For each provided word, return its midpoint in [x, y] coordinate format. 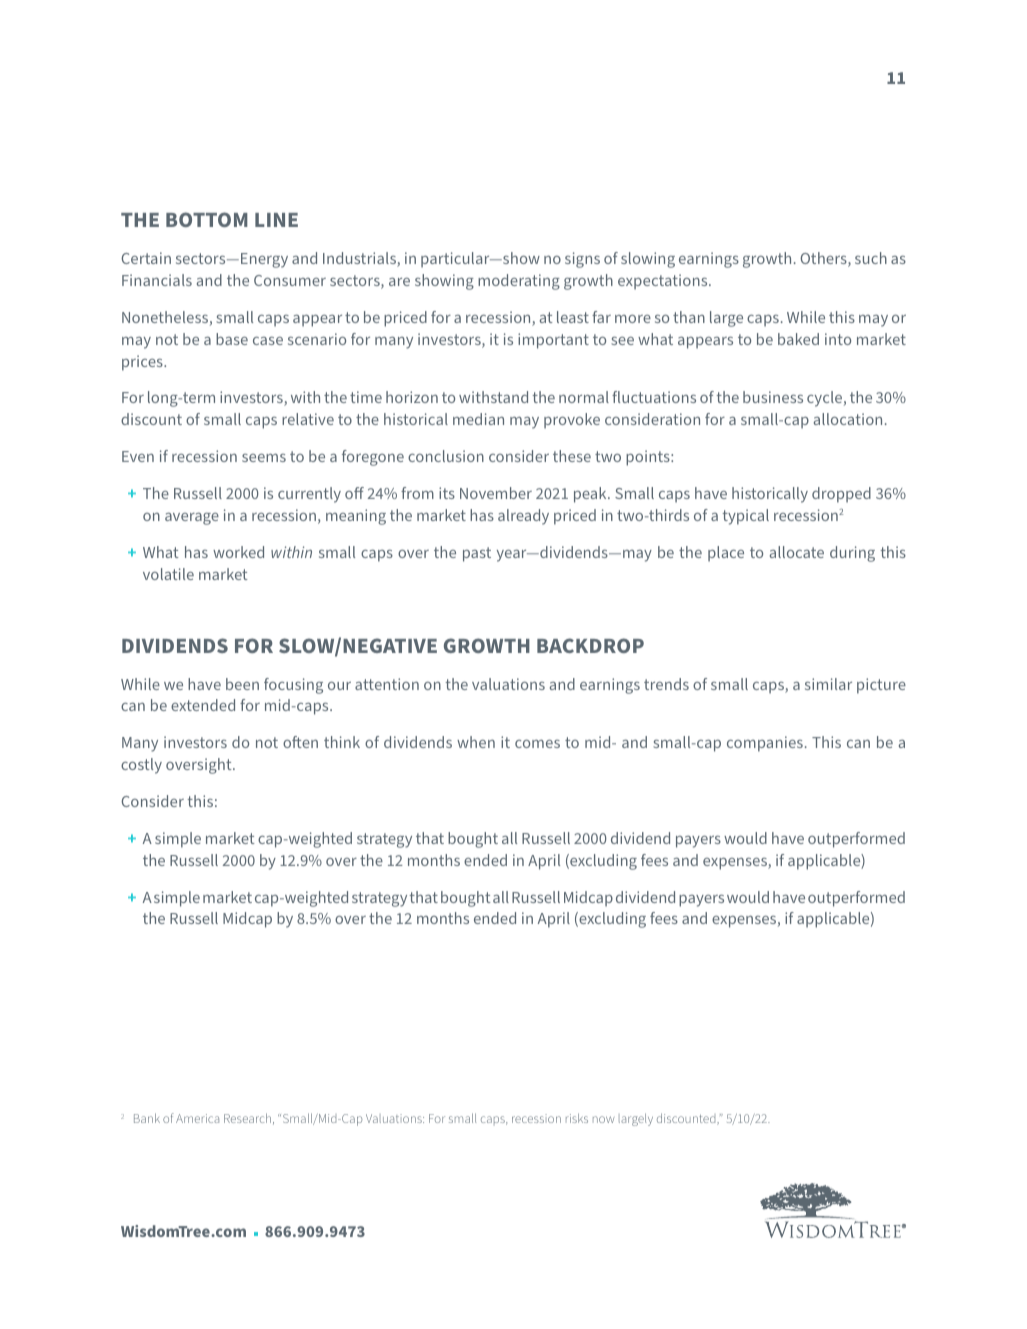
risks [577, 1118]
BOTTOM [207, 219]
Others [824, 259]
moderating [519, 282]
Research [247, 1118]
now [603, 1119]
